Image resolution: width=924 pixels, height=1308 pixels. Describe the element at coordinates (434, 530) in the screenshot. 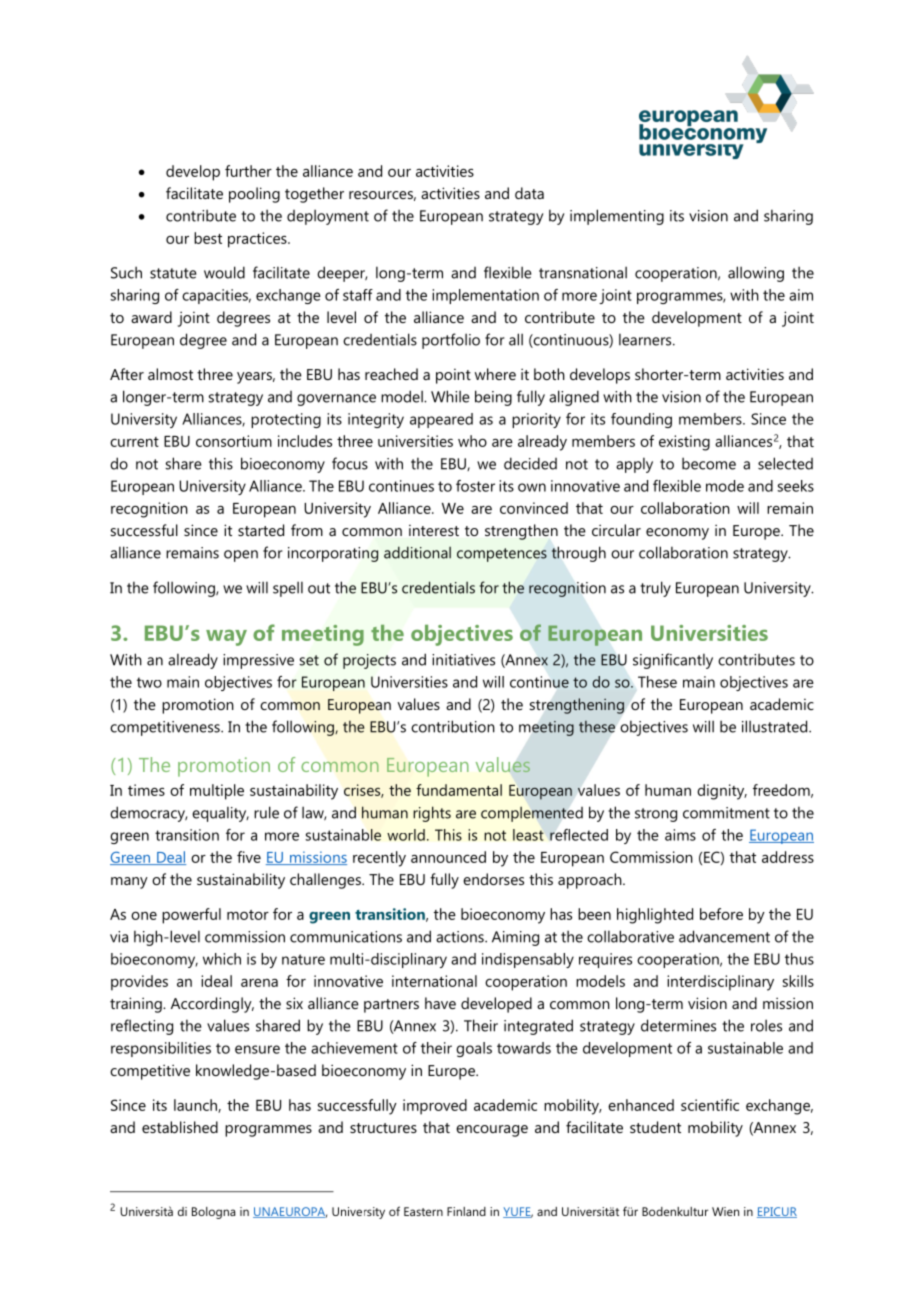

I see `interest` at that location.
